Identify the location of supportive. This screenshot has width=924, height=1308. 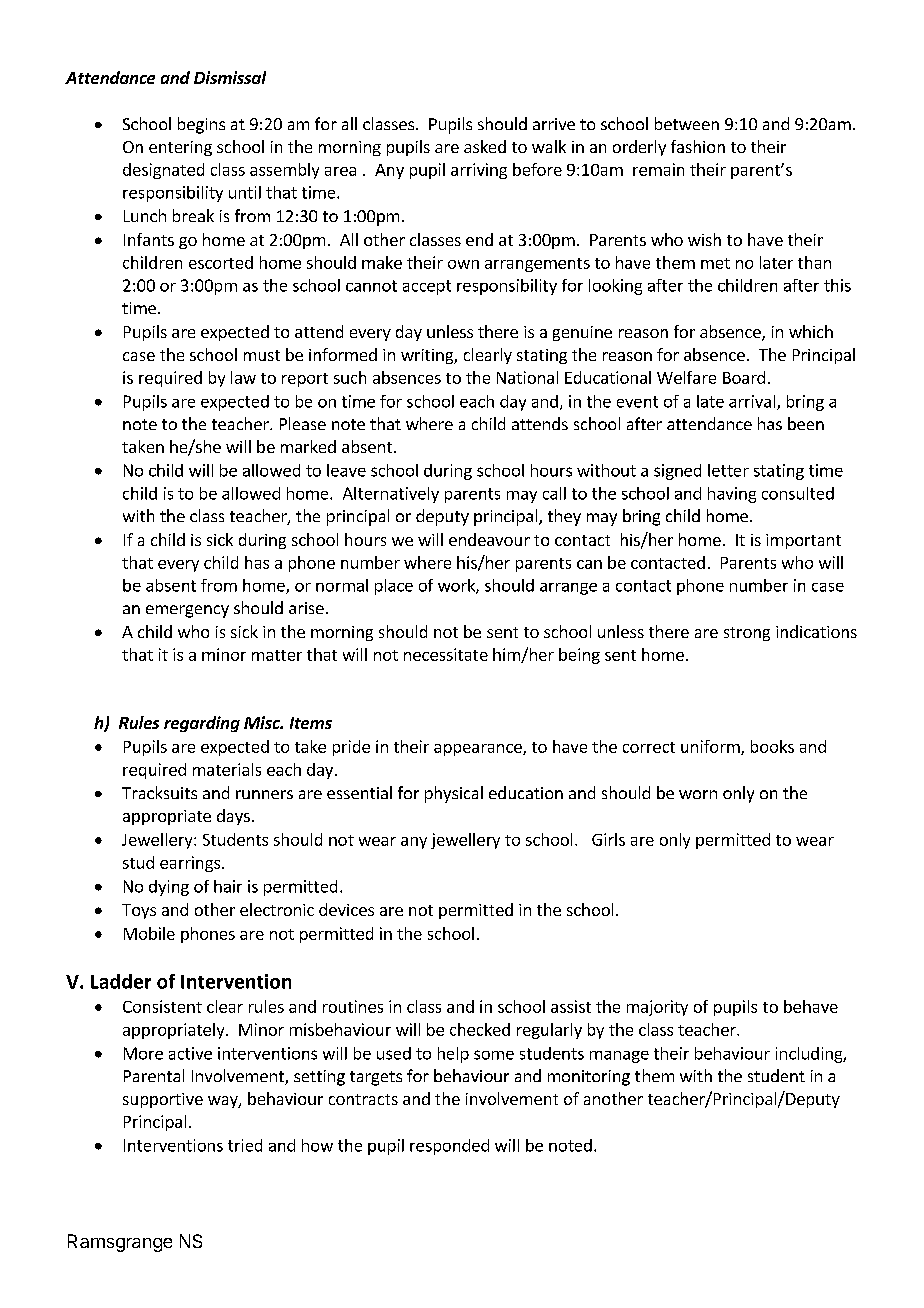
(163, 1100).
